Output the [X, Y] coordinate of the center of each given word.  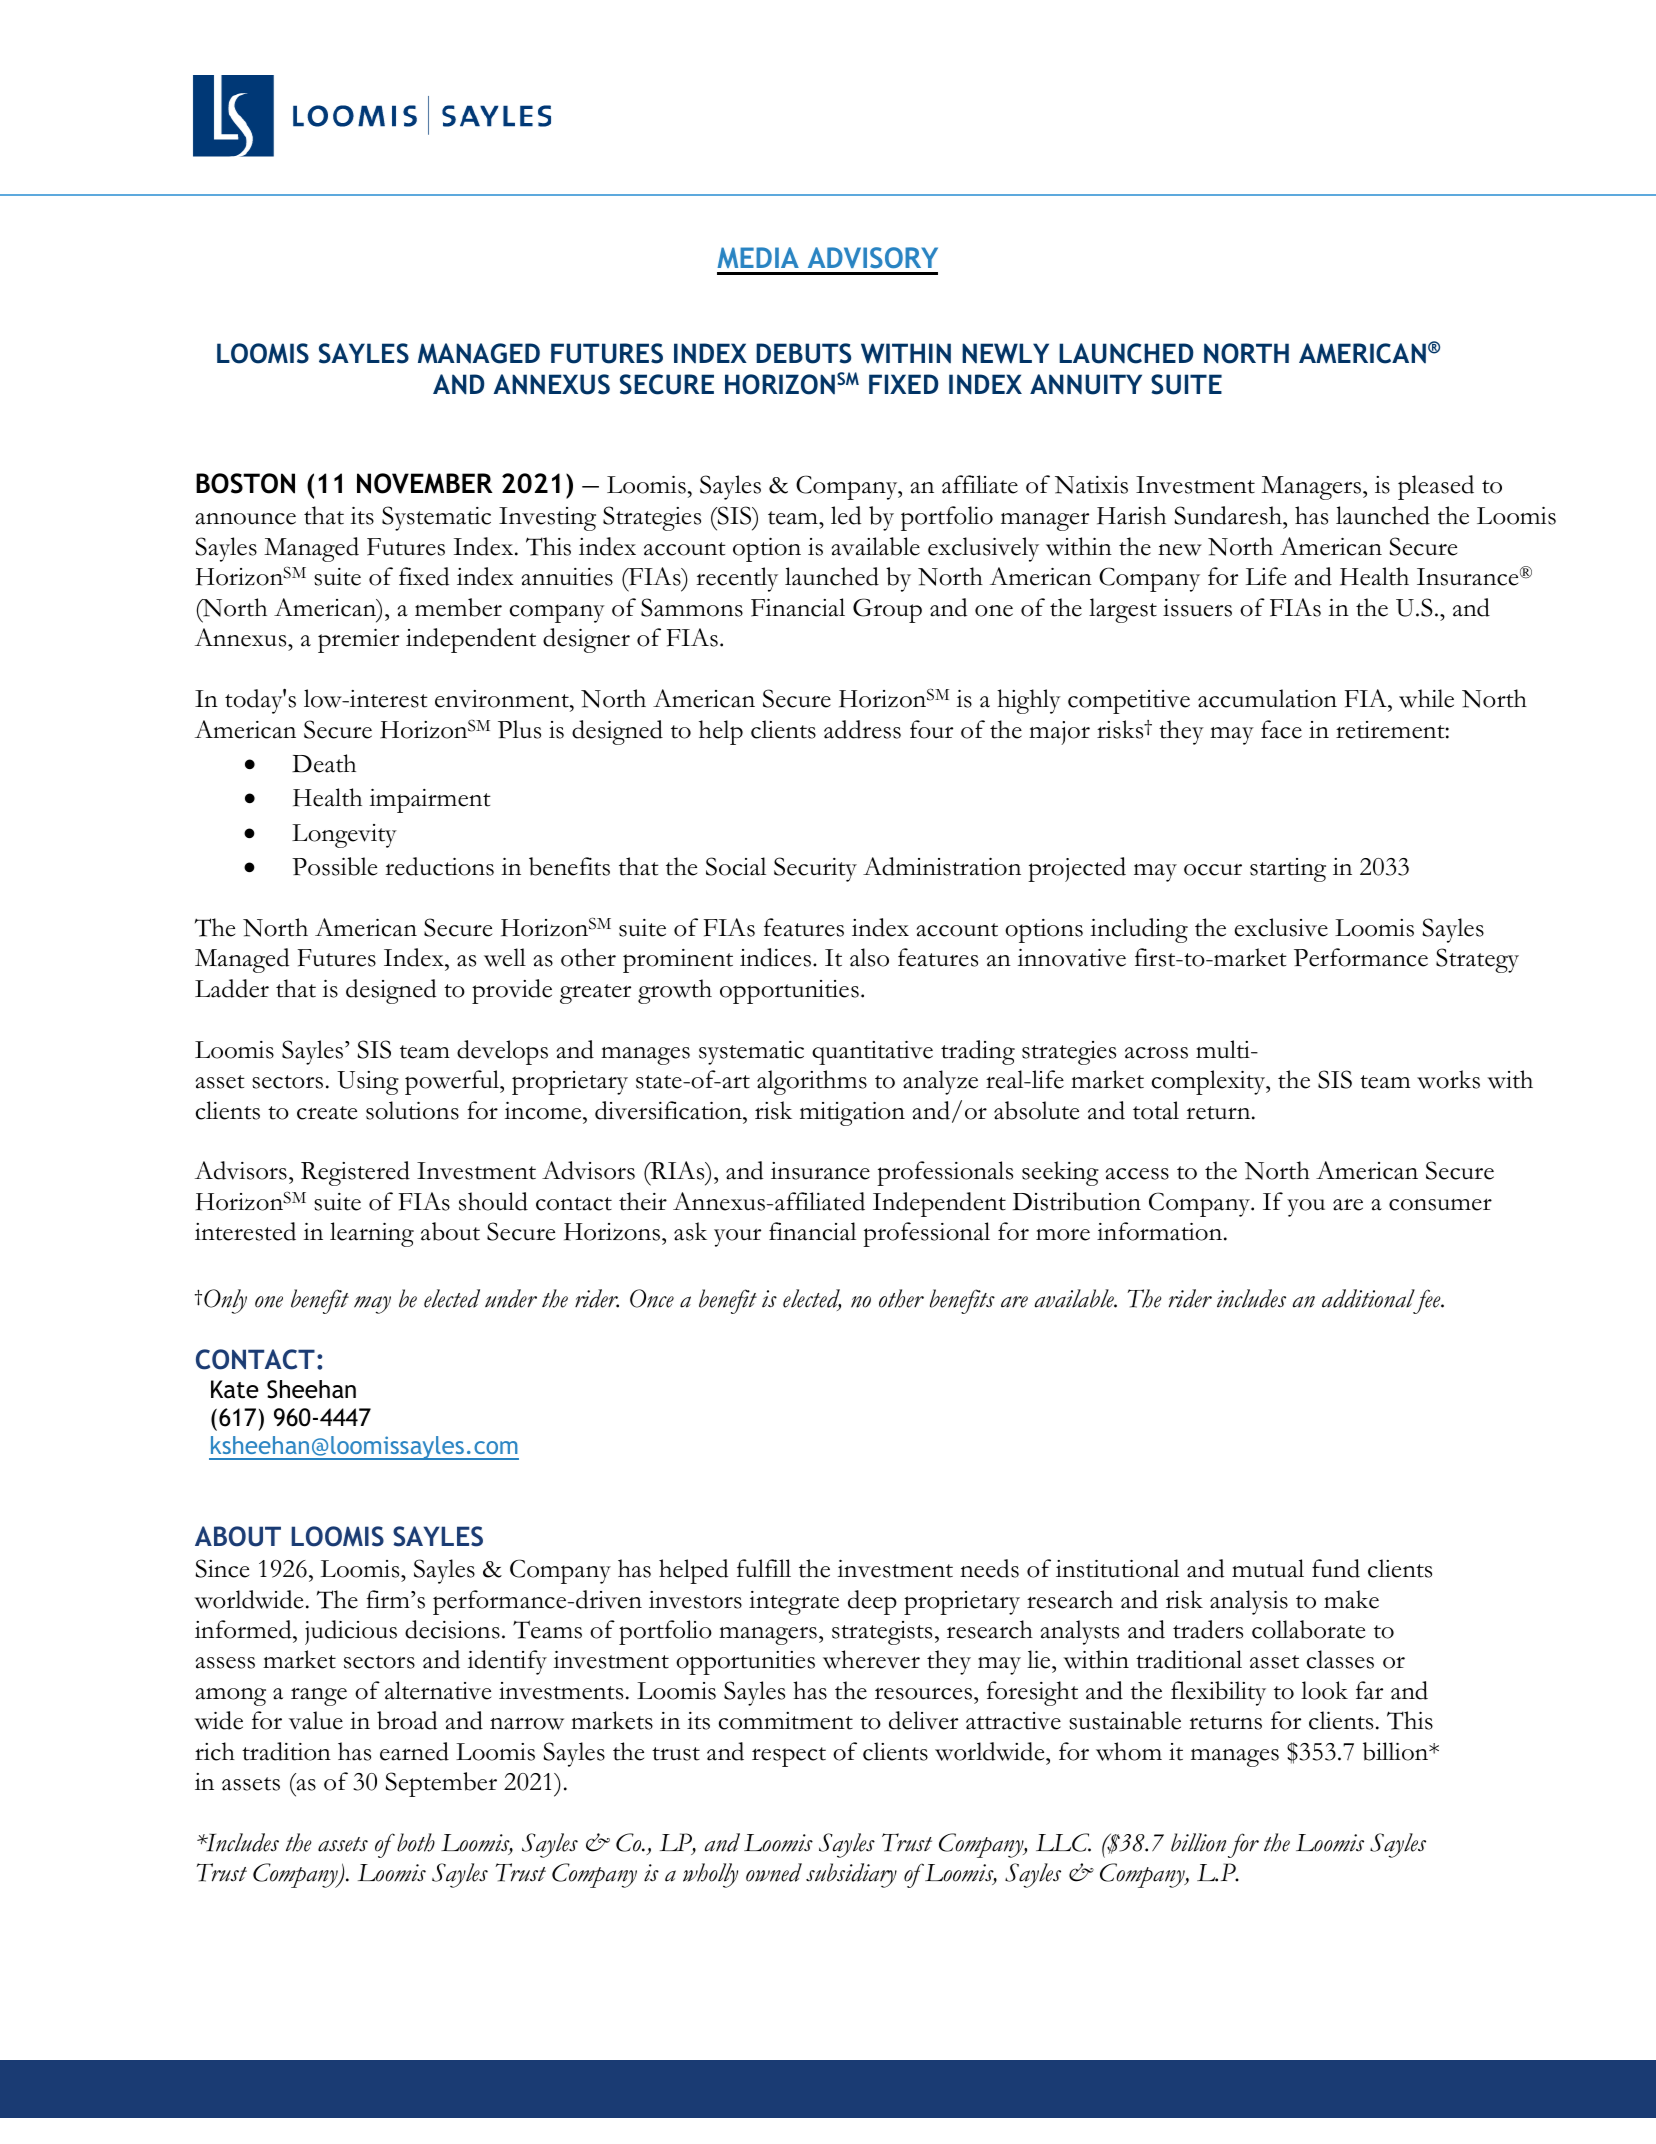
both [416, 1842]
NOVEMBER [425, 483]
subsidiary [851, 1875]
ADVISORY [873, 257]
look [1324, 1690]
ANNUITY [1086, 384]
